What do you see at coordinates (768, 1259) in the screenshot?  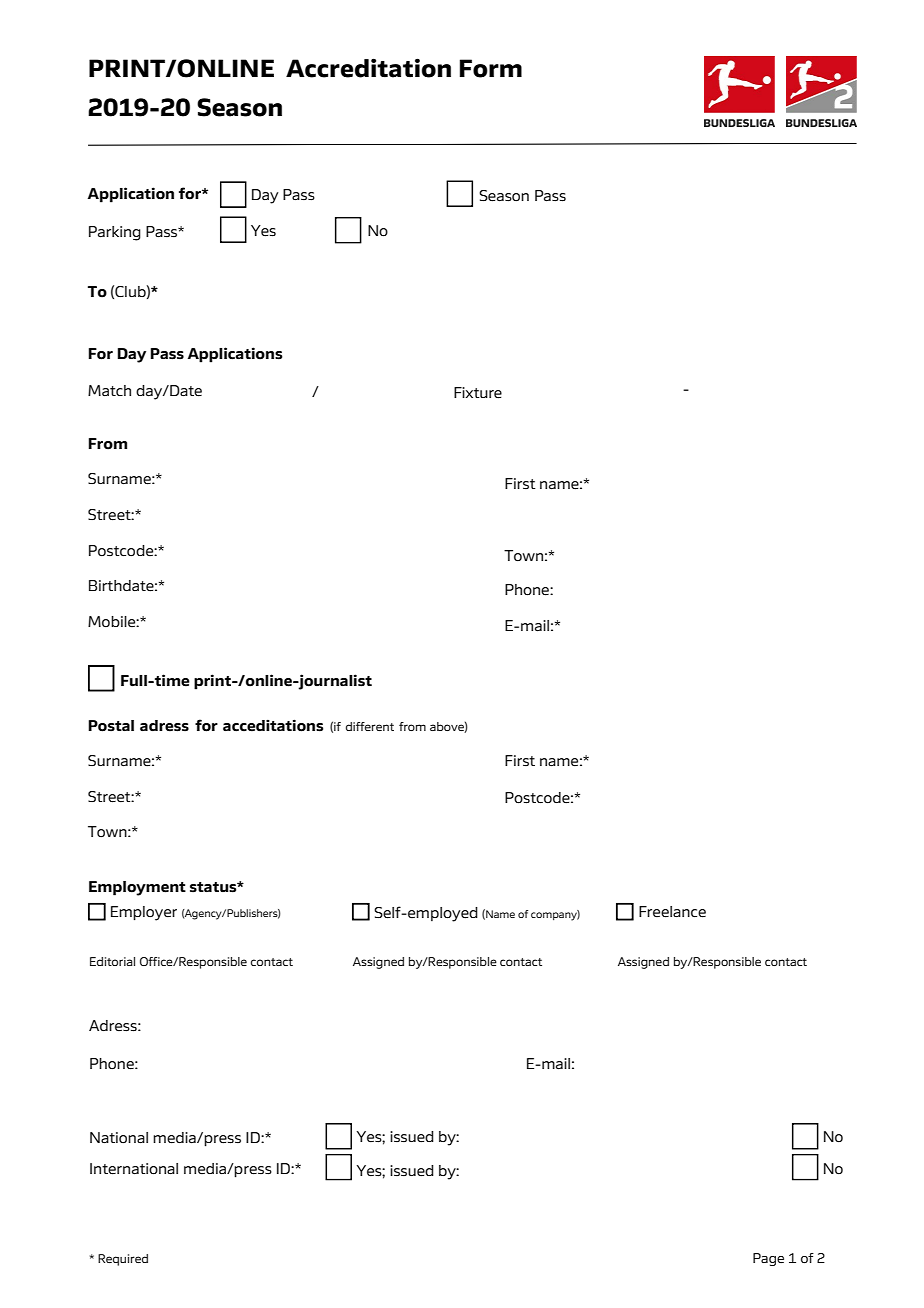 I see `Page` at bounding box center [768, 1259].
